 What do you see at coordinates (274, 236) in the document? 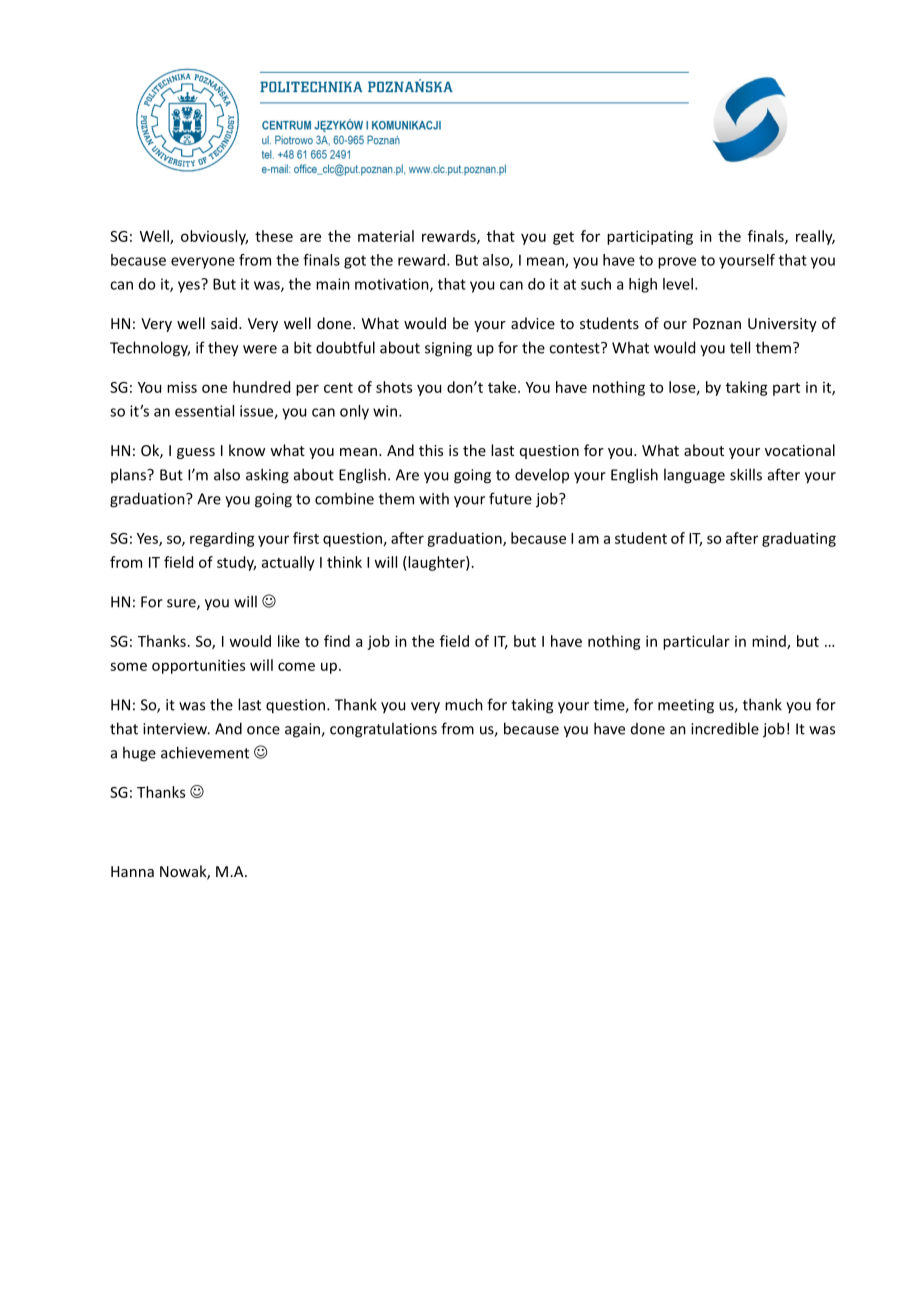
I see `these` at bounding box center [274, 236].
